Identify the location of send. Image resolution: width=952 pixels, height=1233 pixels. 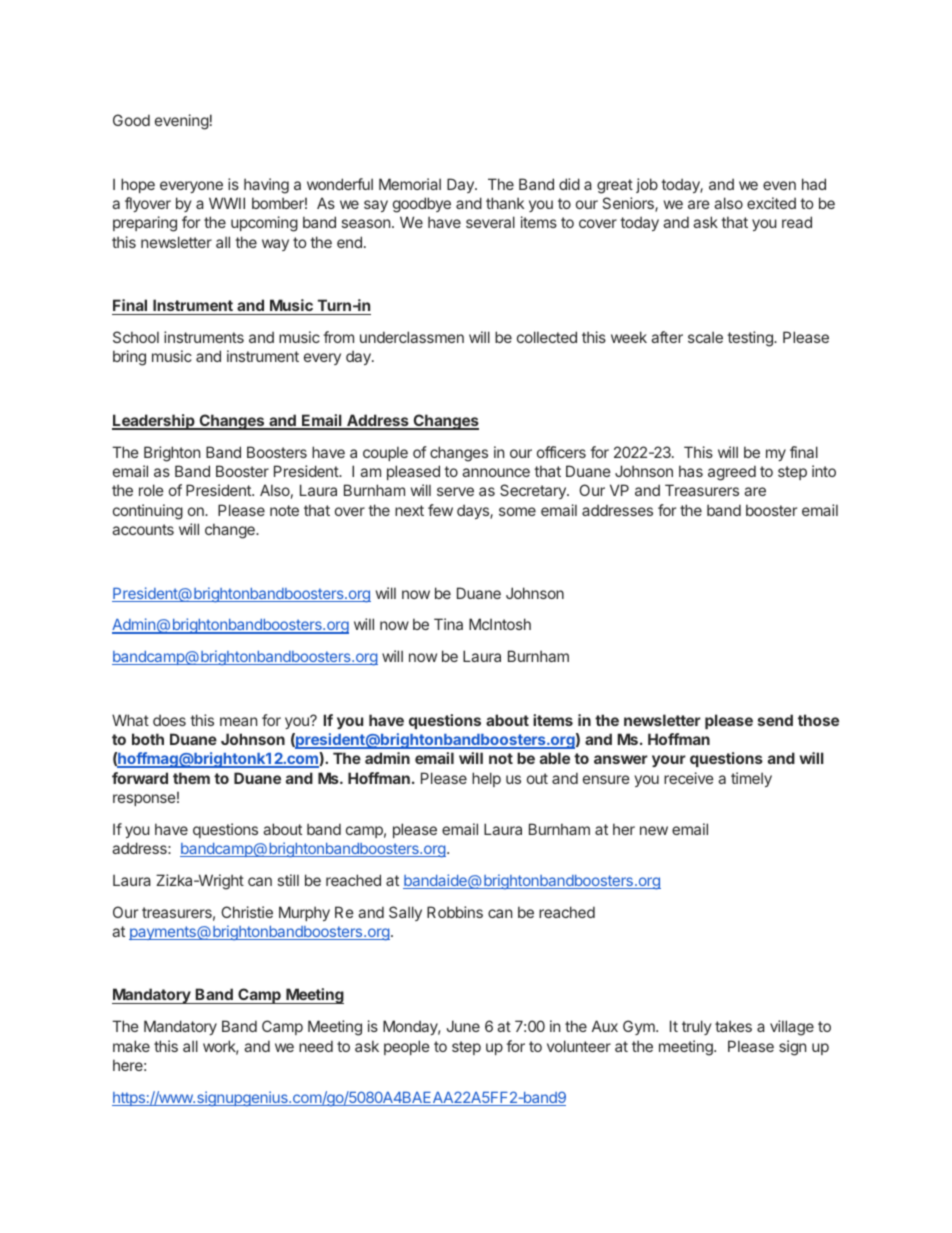
(775, 720).
